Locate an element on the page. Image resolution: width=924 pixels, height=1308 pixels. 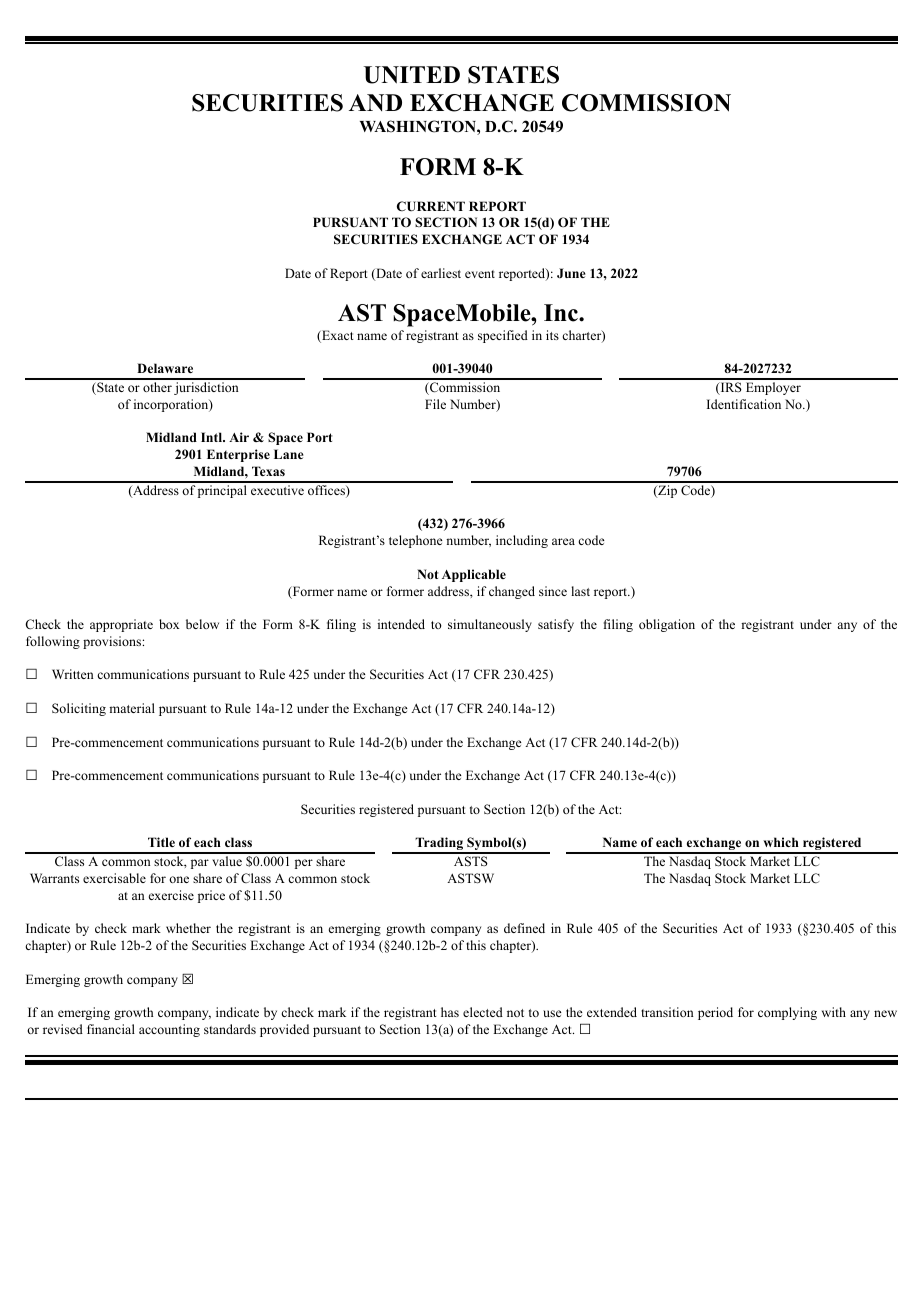
complying is located at coordinates (787, 1013).
